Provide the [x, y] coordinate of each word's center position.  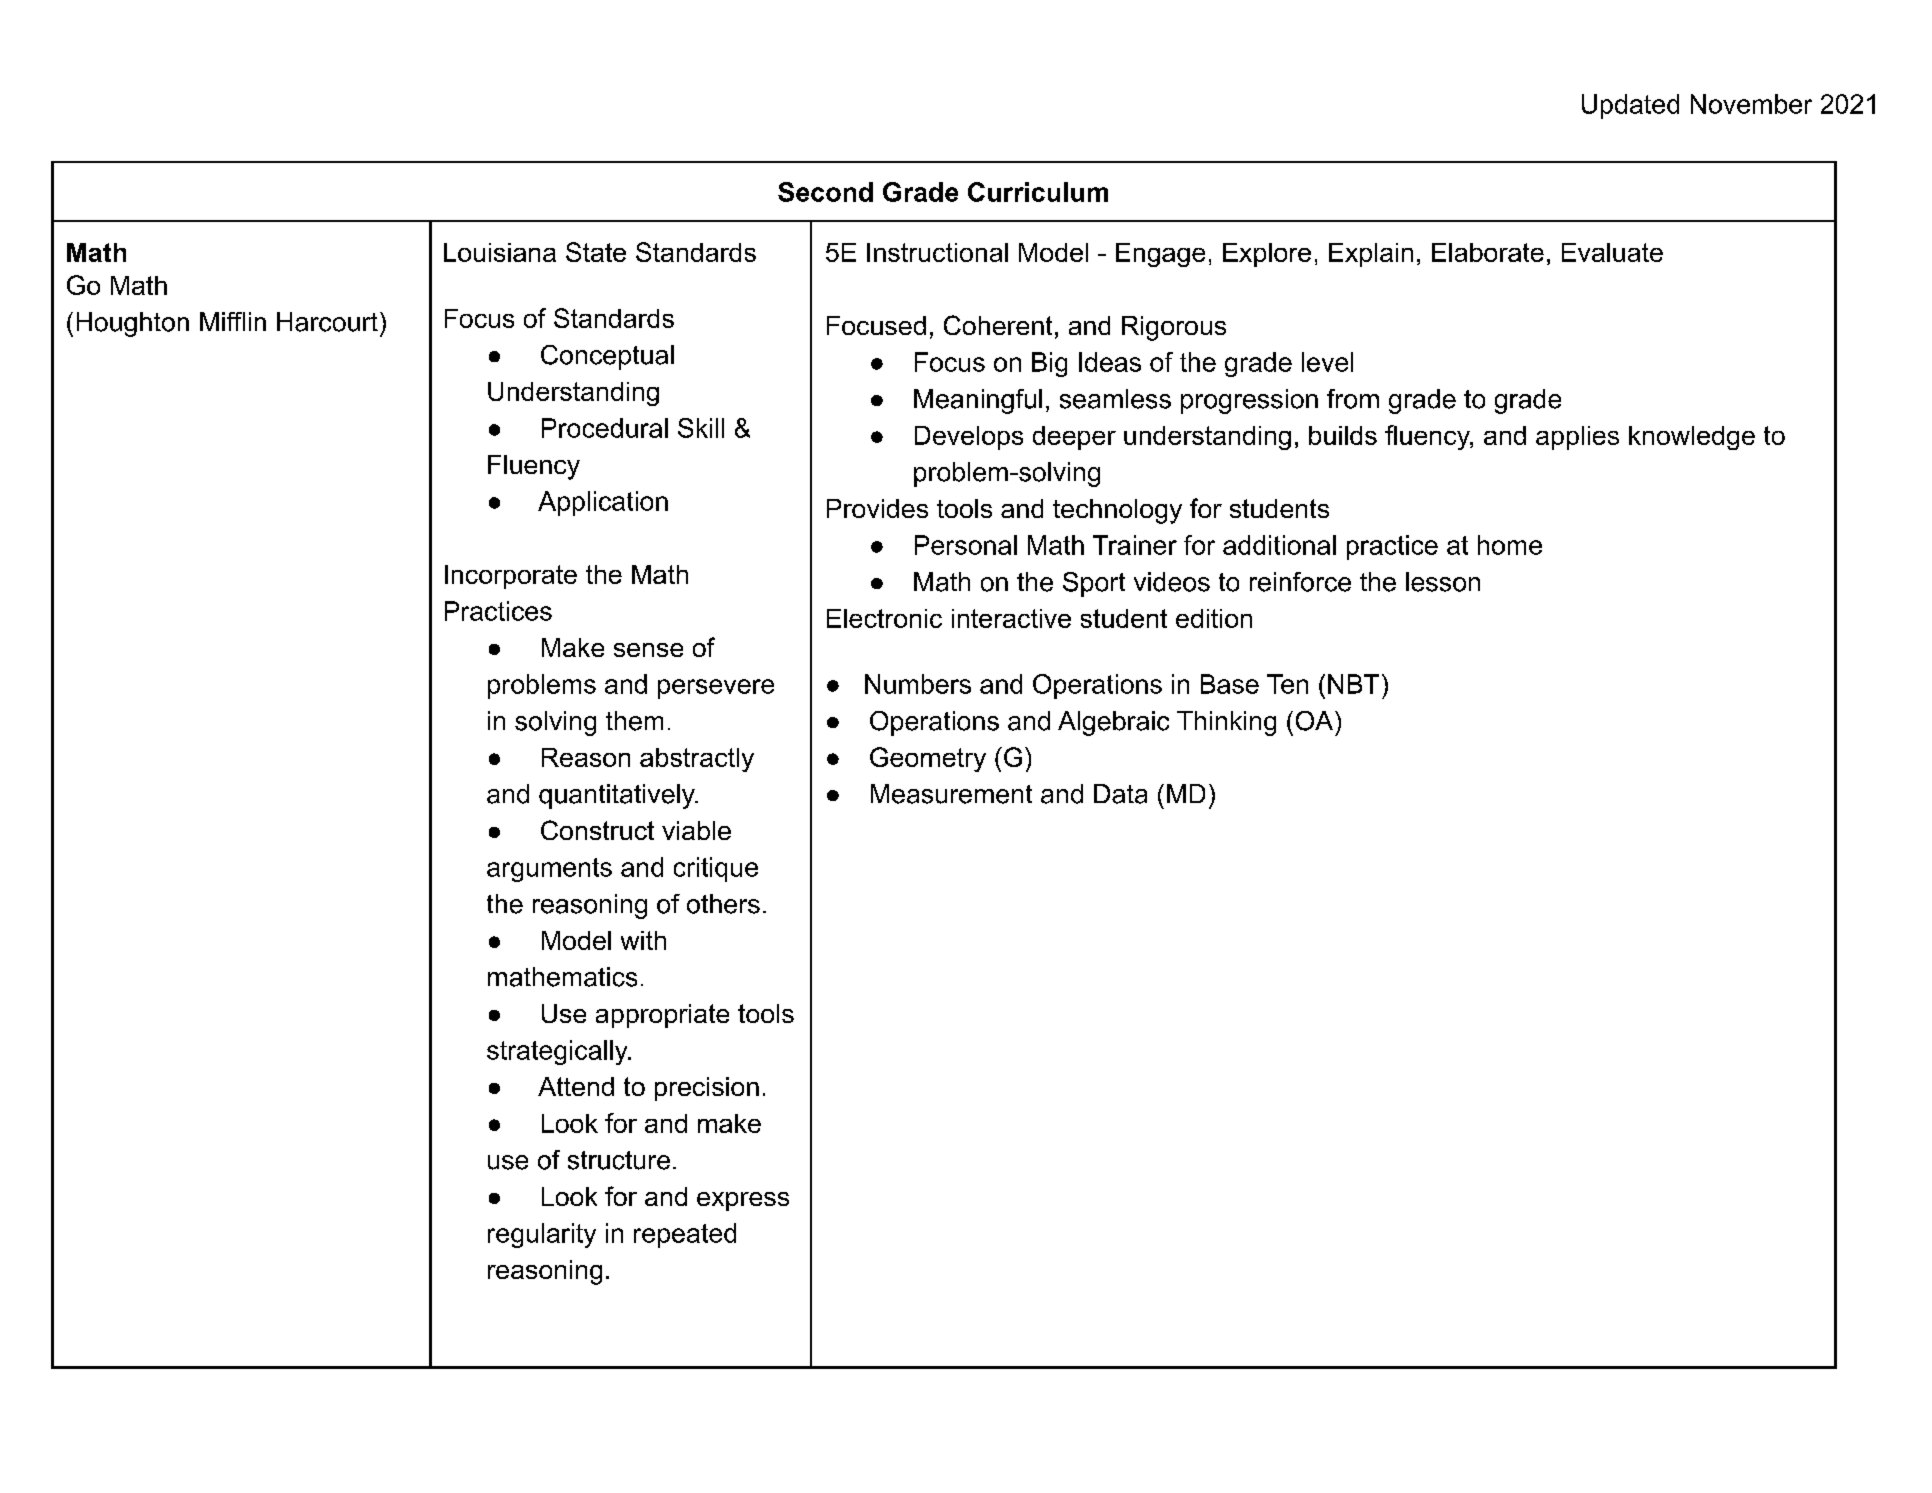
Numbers [918, 684]
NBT [1353, 684]
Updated [1630, 106]
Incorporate [511, 577]
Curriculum [1038, 192]
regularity [542, 1235]
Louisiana [500, 252]
